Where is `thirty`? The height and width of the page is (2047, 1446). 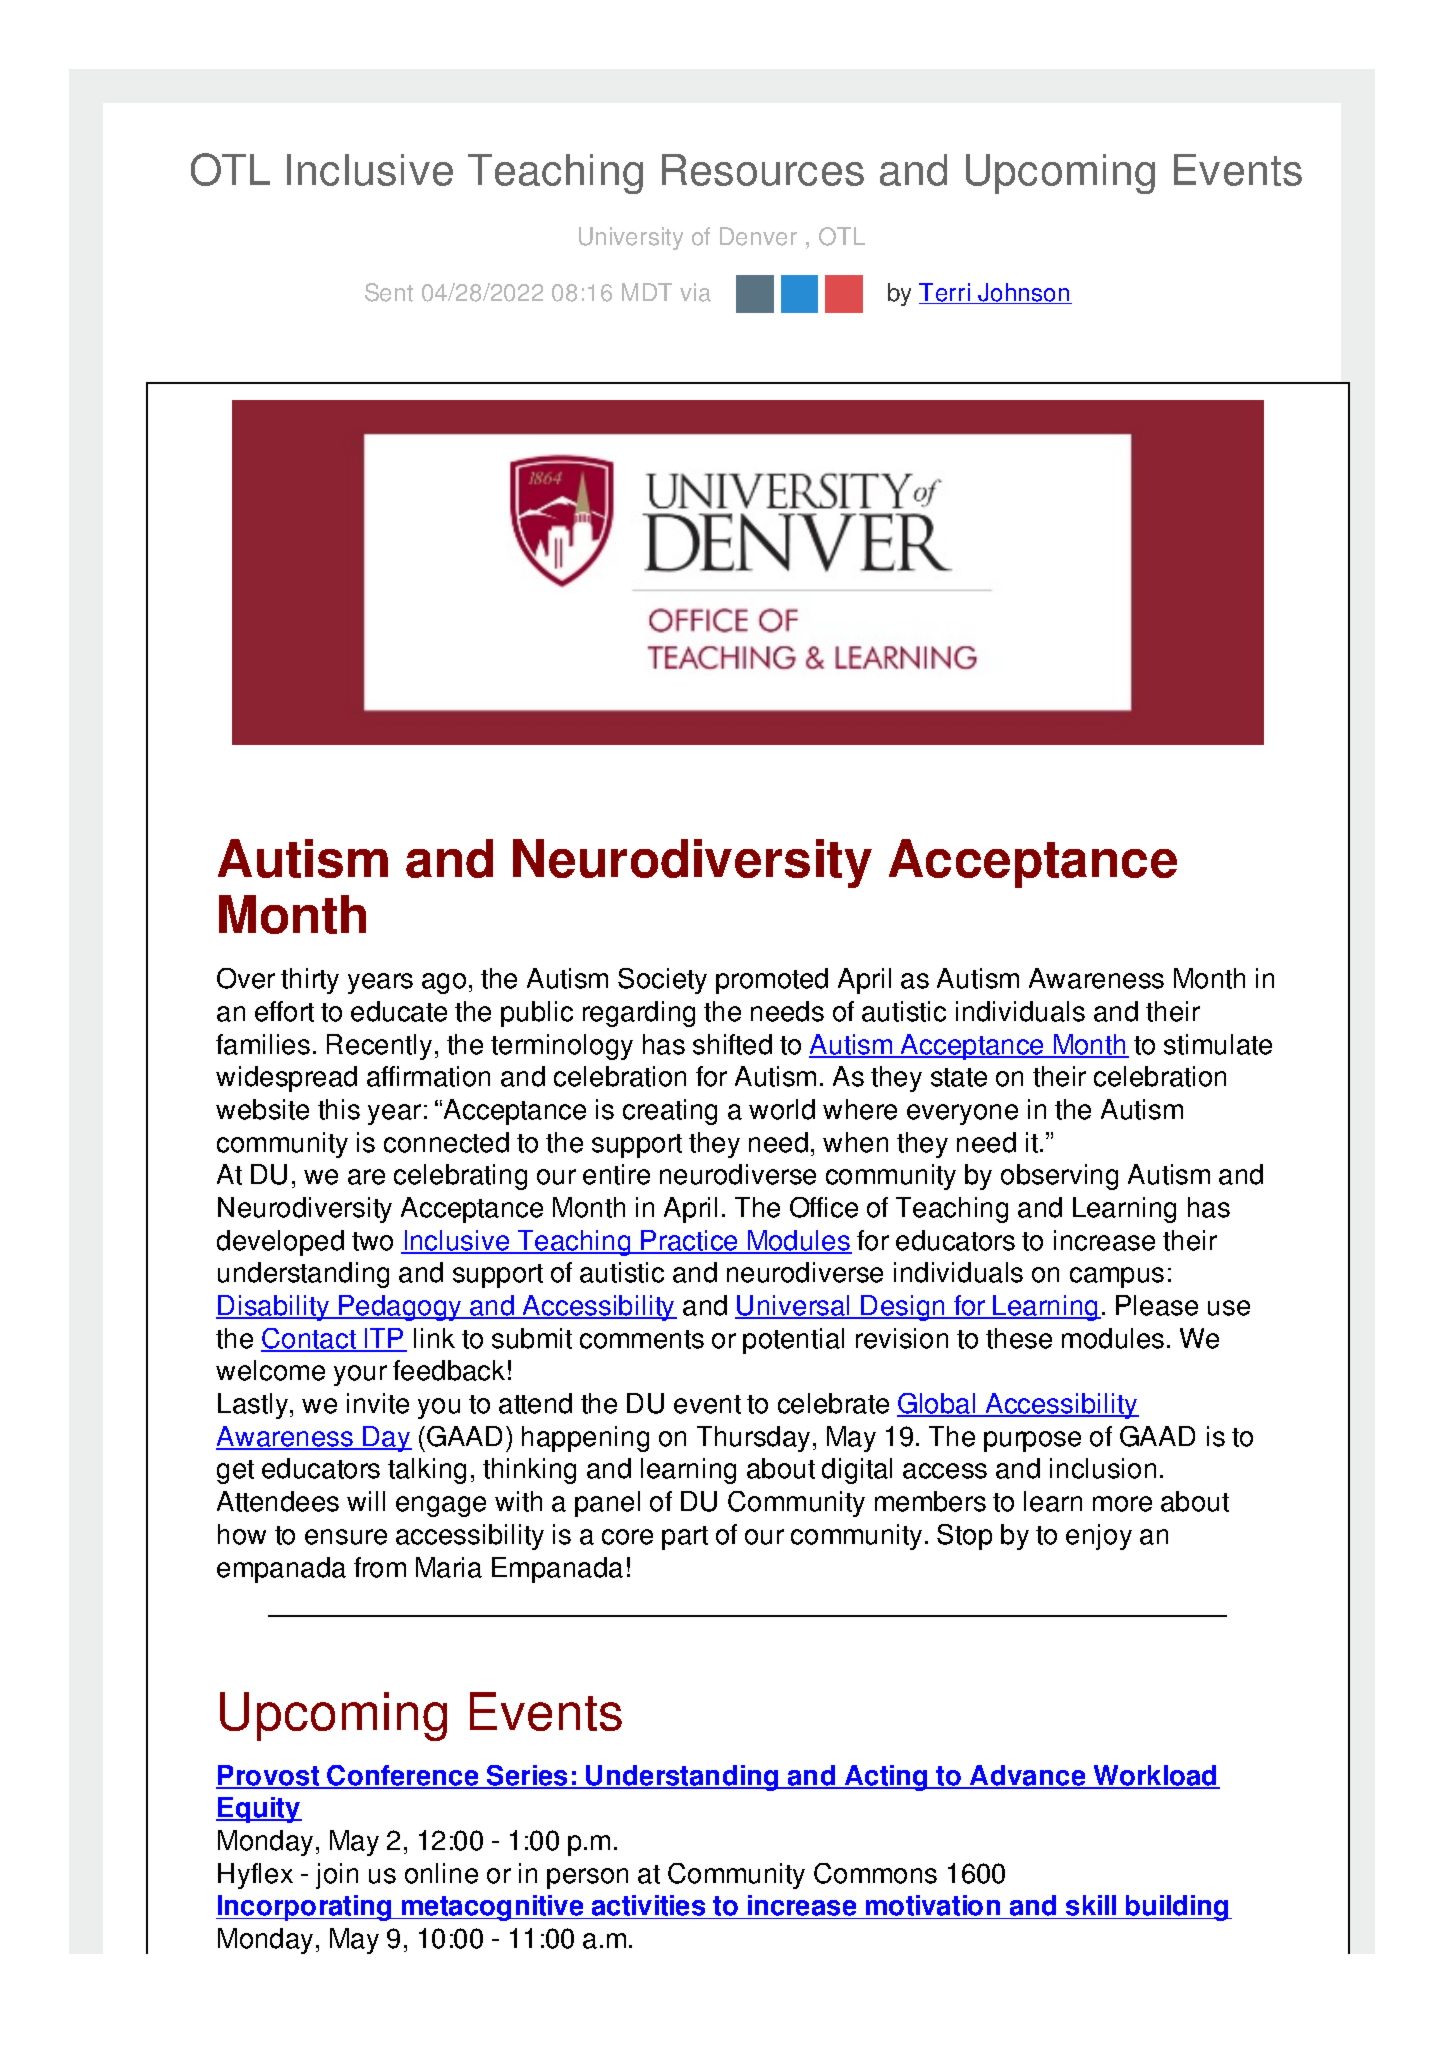 thirty is located at coordinates (310, 981).
